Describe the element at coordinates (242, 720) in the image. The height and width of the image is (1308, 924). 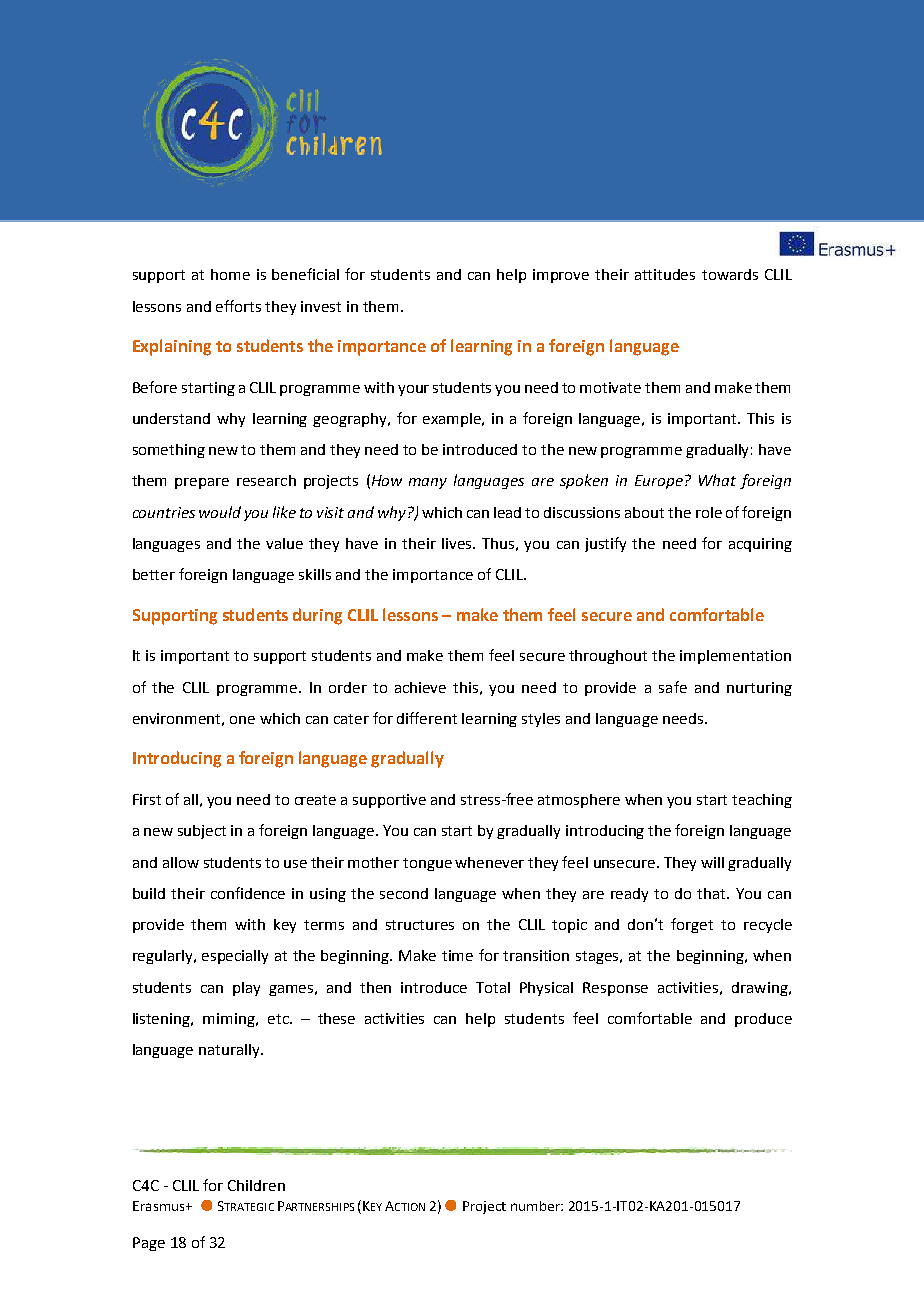
I see `one` at that location.
